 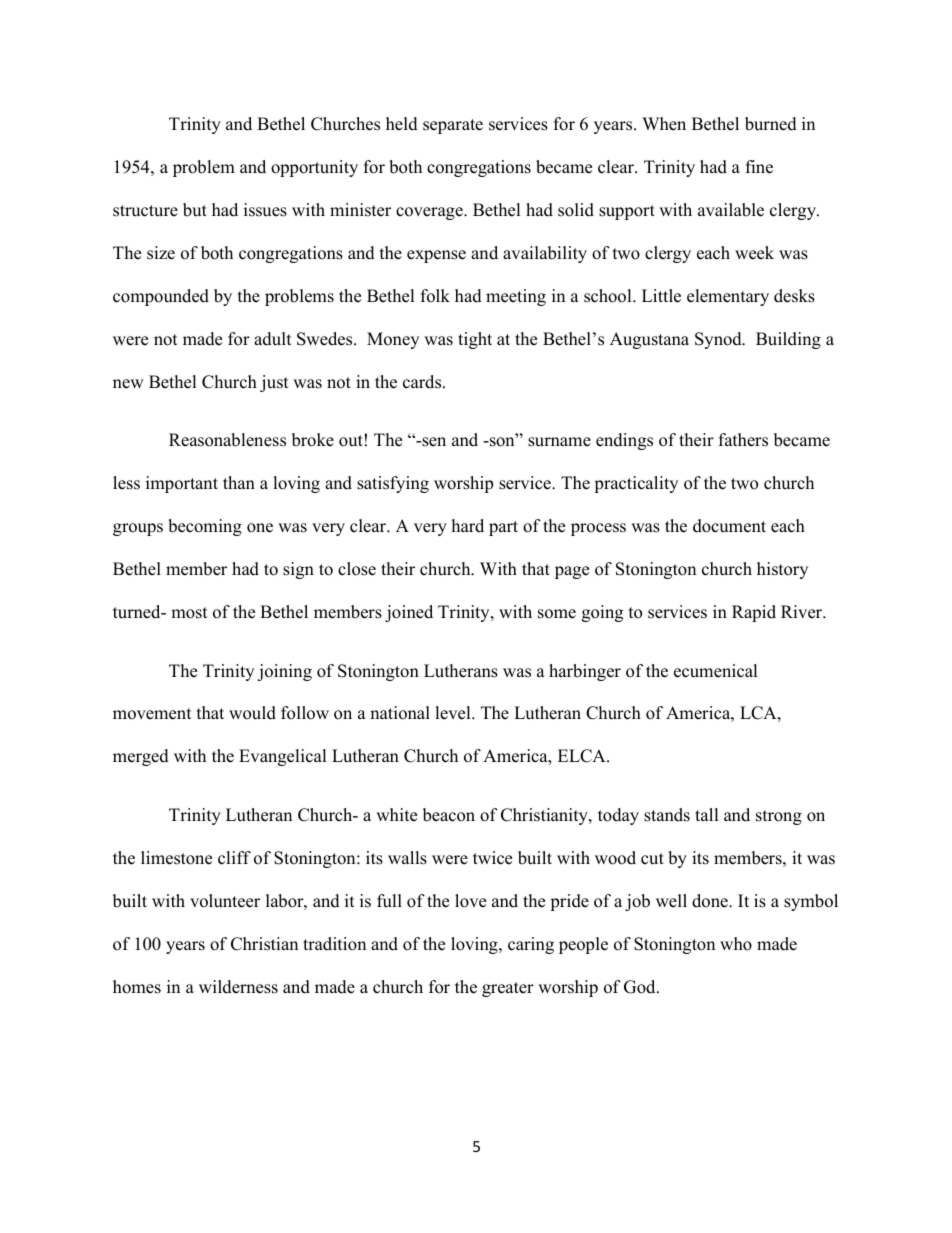 What do you see at coordinates (252, 713) in the screenshot?
I see `would` at bounding box center [252, 713].
